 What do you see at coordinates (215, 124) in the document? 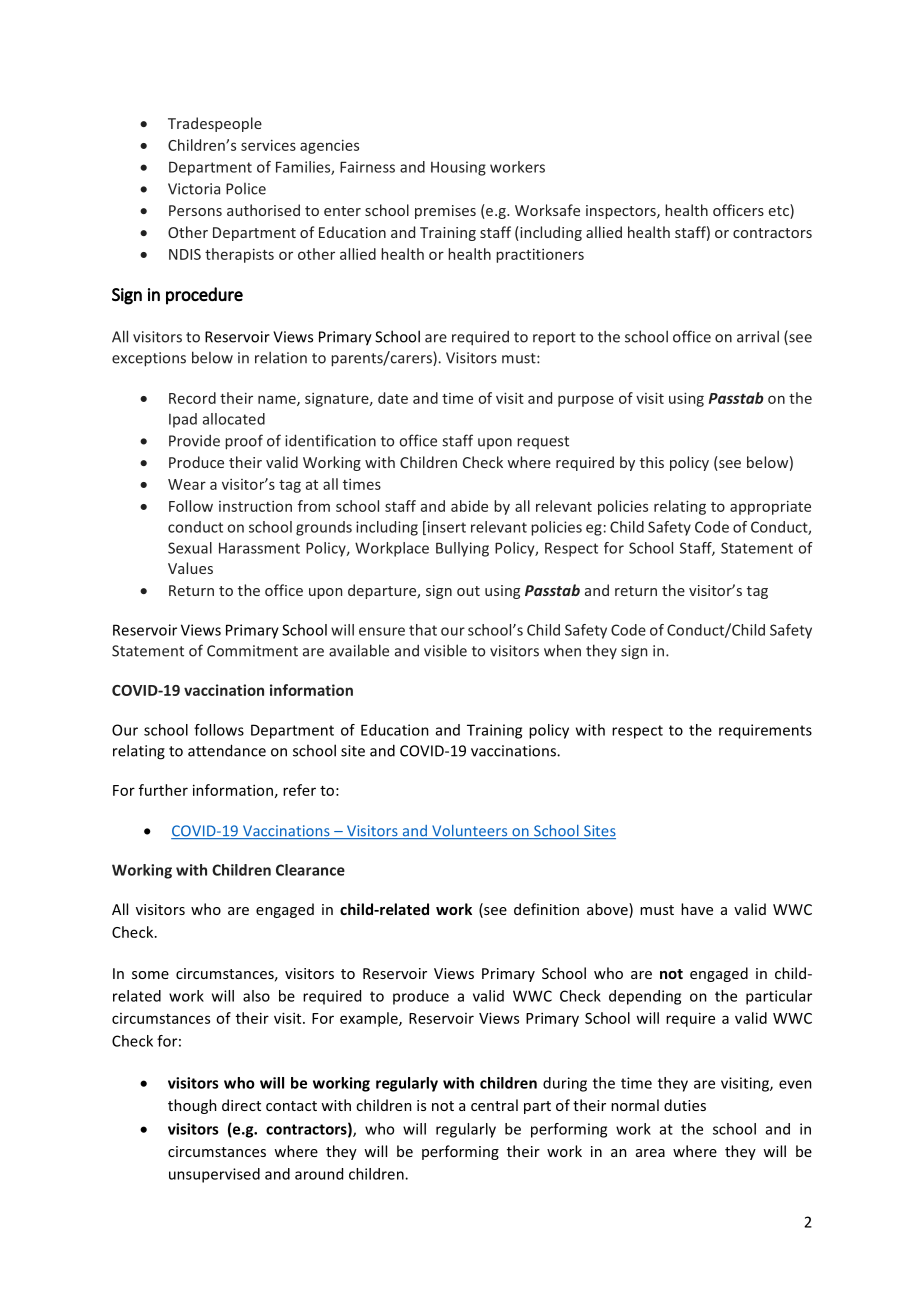
I see `Tradespeople` at bounding box center [215, 124].
